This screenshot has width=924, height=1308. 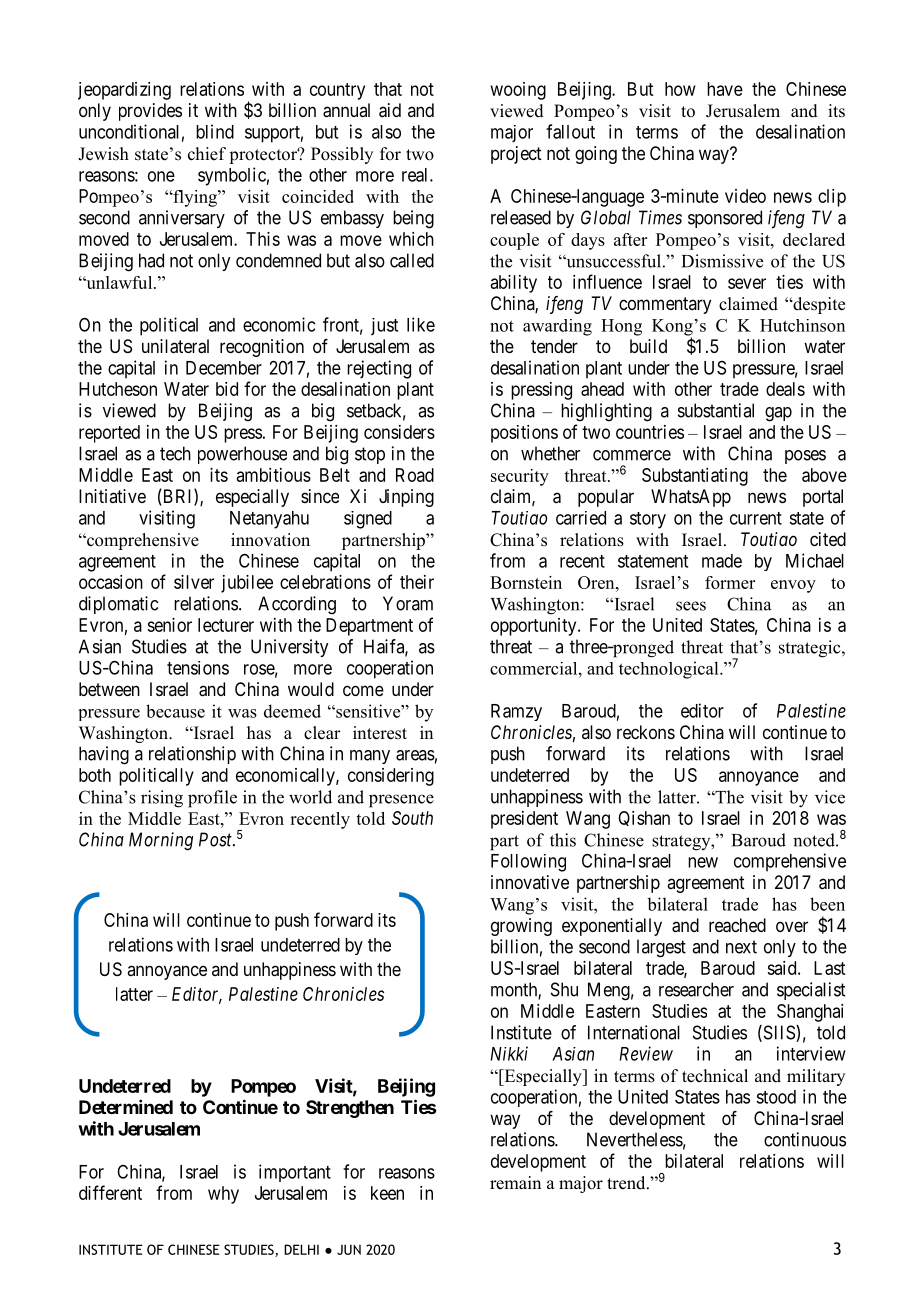 What do you see at coordinates (223, 1195) in the screenshot?
I see `why` at bounding box center [223, 1195].
